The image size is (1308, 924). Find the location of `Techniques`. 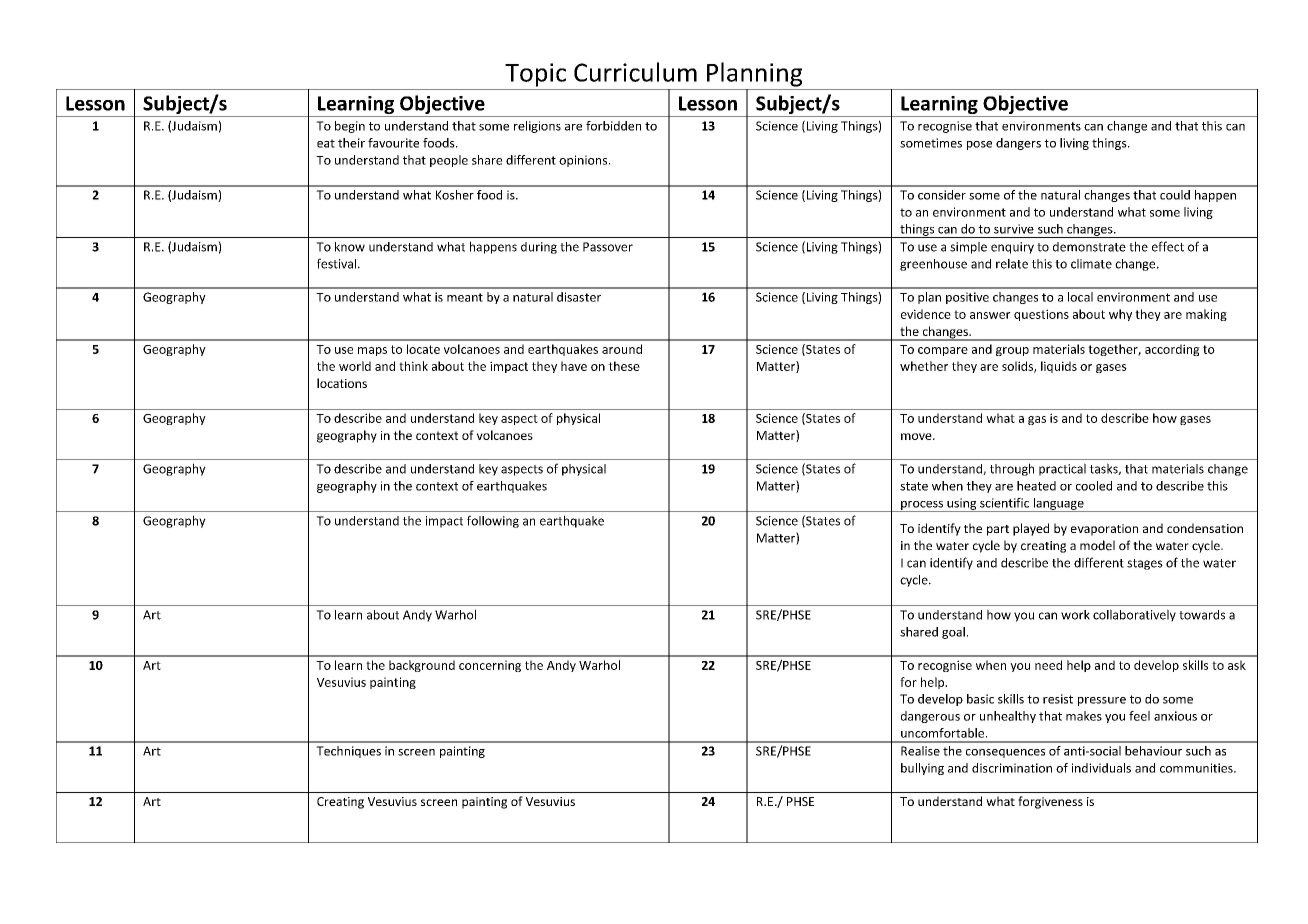

Techniques is located at coordinates (348, 752).
